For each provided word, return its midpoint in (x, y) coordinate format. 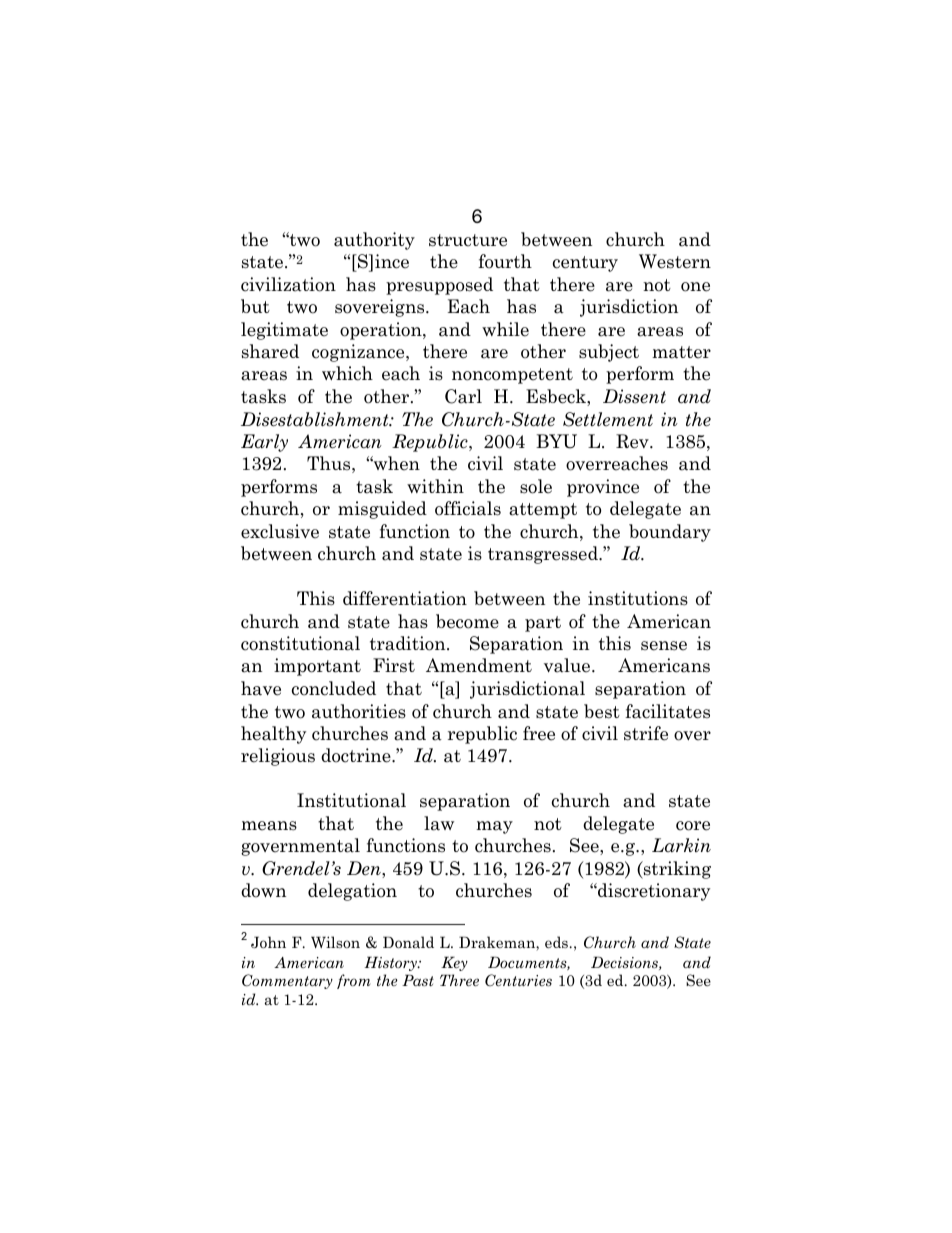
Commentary (287, 981)
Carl (463, 396)
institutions (638, 598)
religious (278, 757)
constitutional (300, 643)
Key (454, 963)
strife (646, 733)
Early (264, 443)
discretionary (653, 892)
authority (374, 241)
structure (468, 240)
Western (675, 261)
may (494, 827)
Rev (633, 441)
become (467, 621)
